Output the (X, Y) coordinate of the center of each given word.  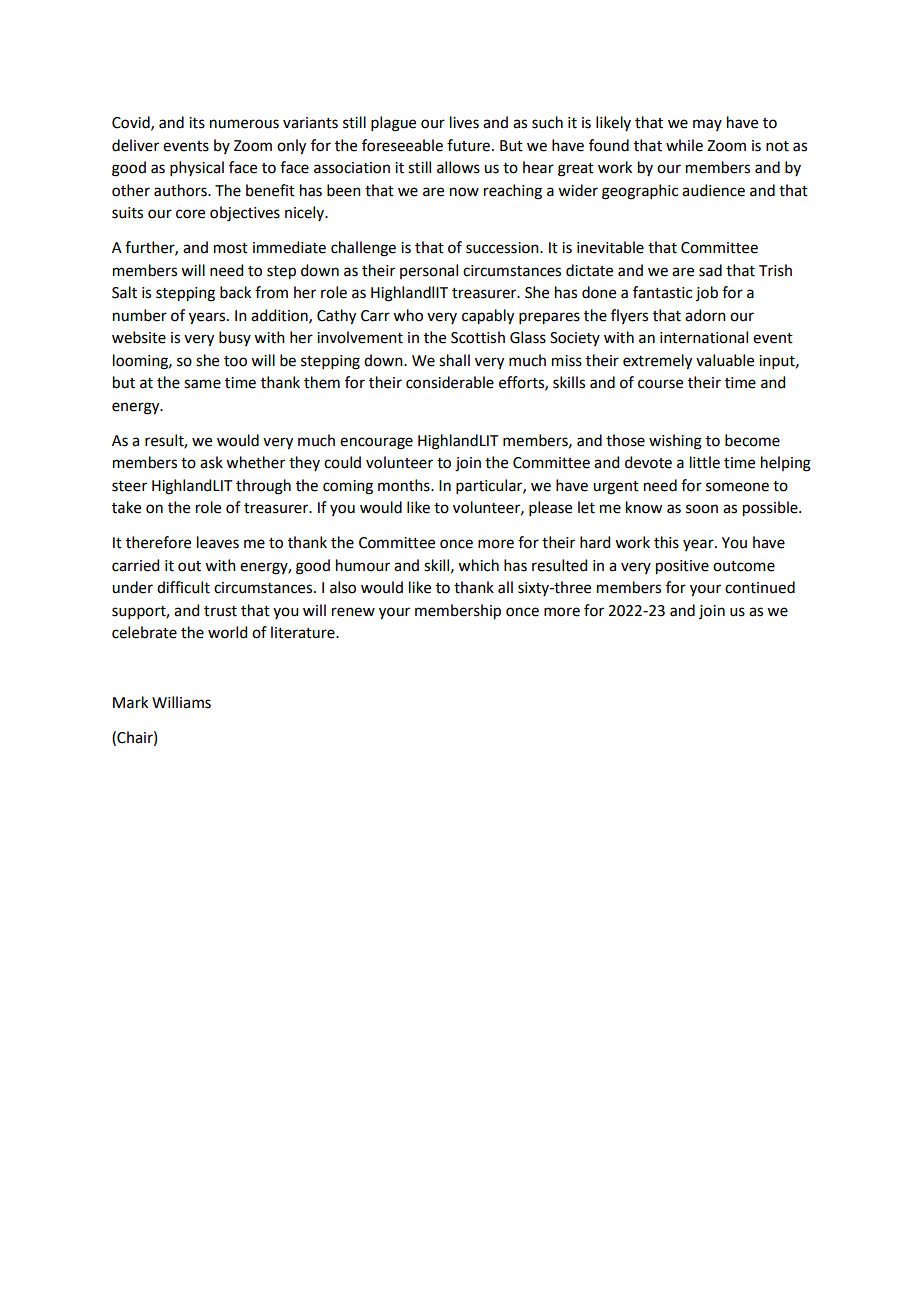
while (684, 145)
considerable (450, 382)
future (468, 145)
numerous (244, 124)
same (202, 384)
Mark (130, 702)
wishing (675, 442)
